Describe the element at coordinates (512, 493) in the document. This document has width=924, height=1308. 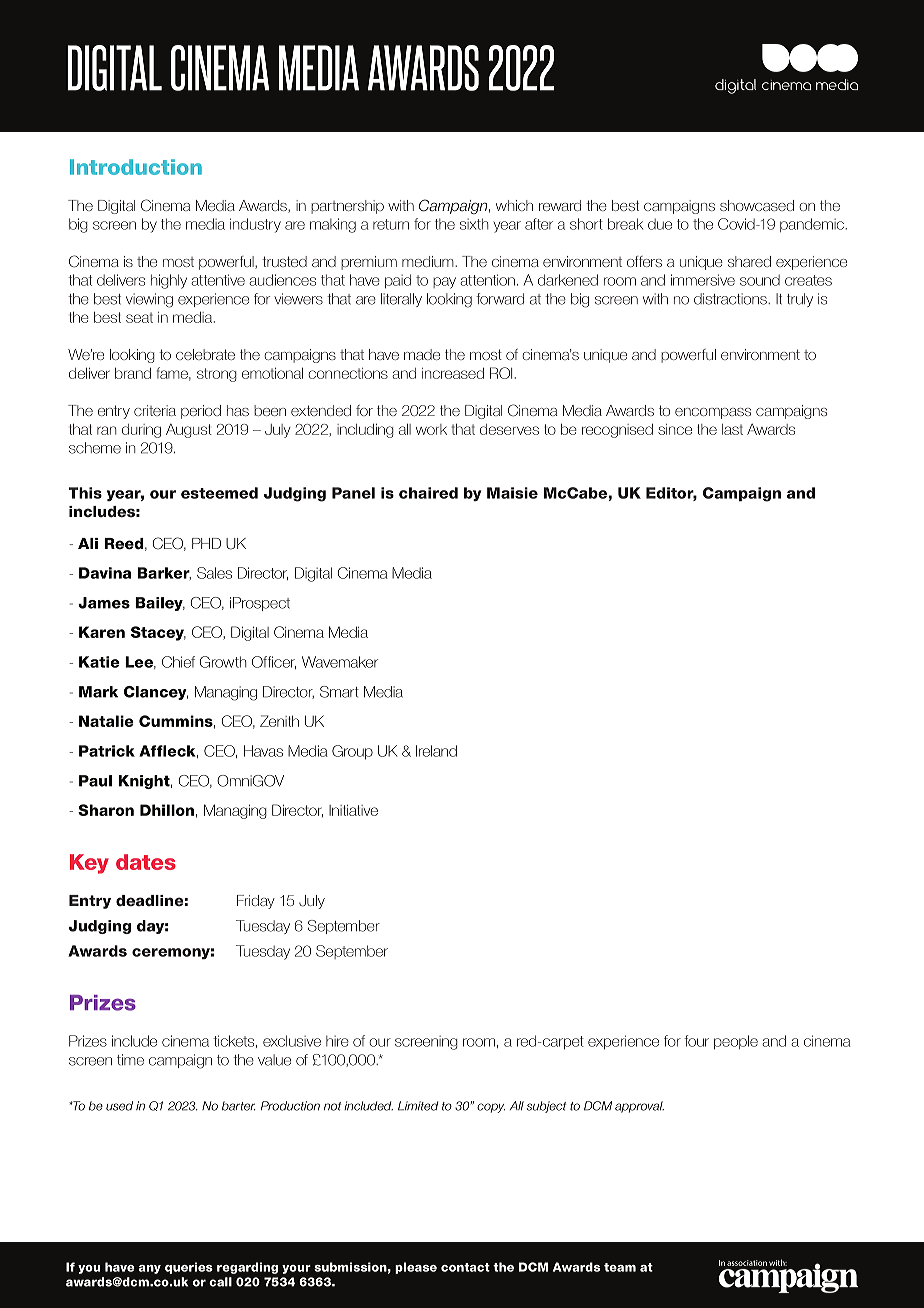
I see `Maisie` at that location.
